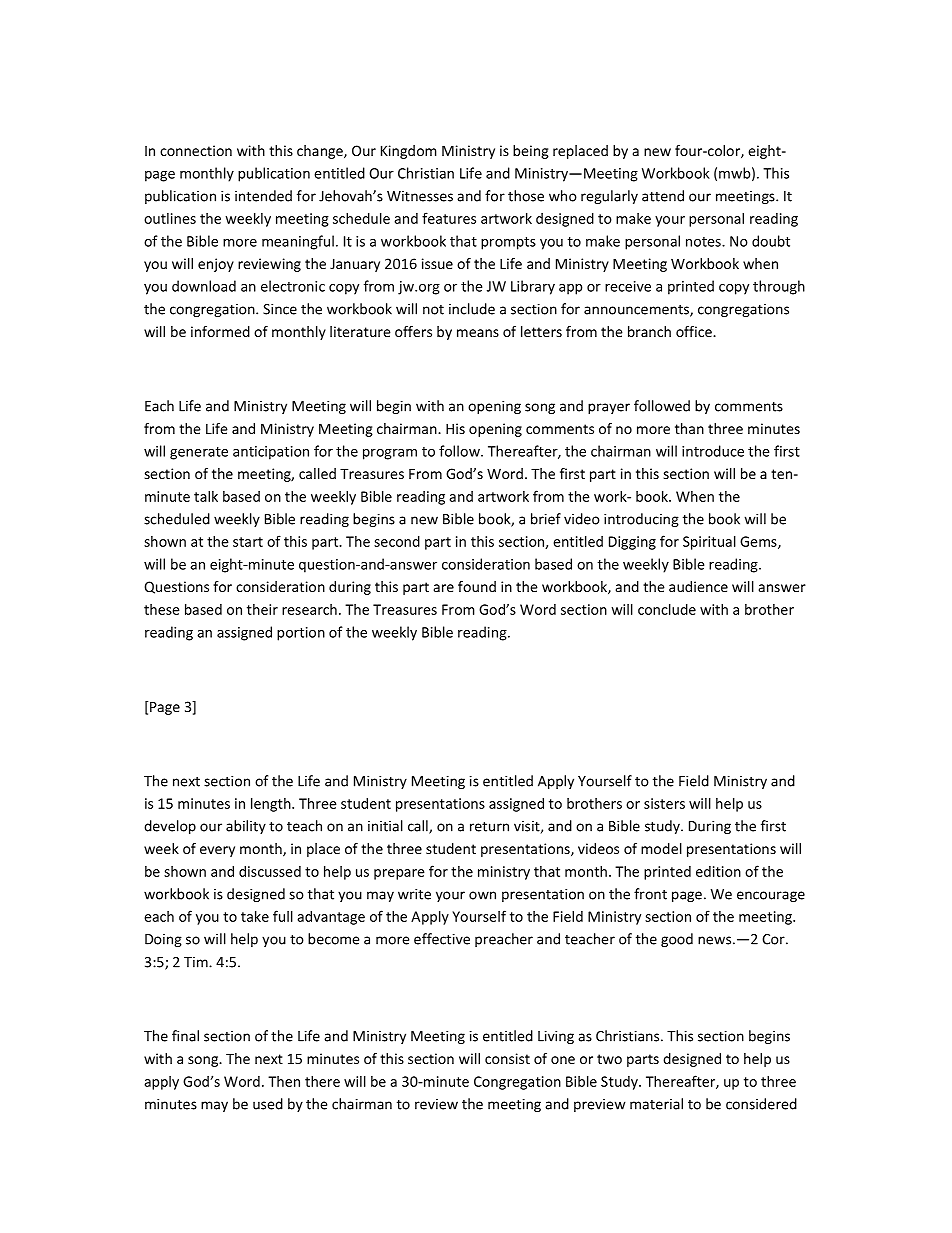  What do you see at coordinates (262, 609) in the page?
I see `their` at bounding box center [262, 609].
